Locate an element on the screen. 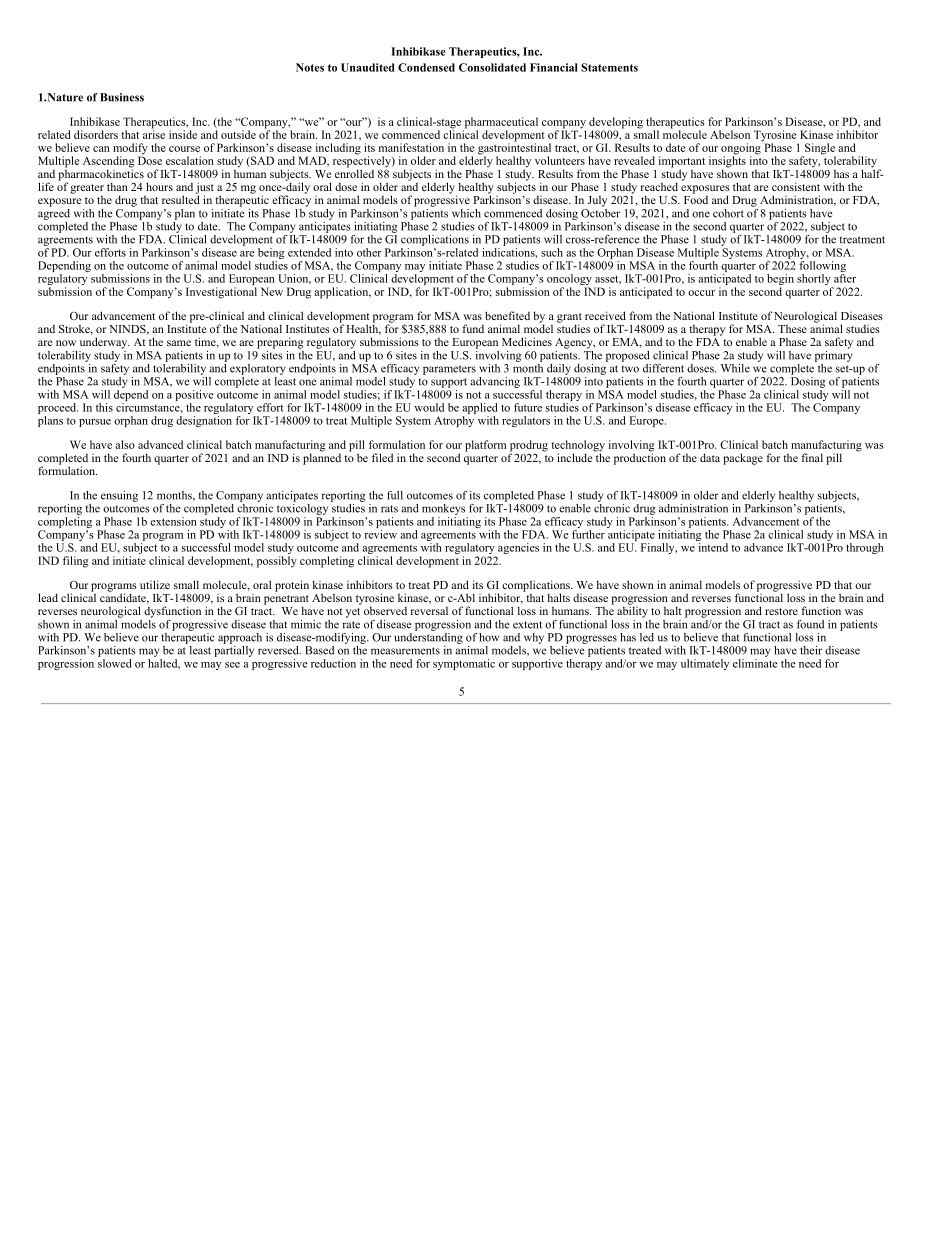 Image resolution: width=952 pixels, height=1233 pixels. package is located at coordinates (743, 459).
